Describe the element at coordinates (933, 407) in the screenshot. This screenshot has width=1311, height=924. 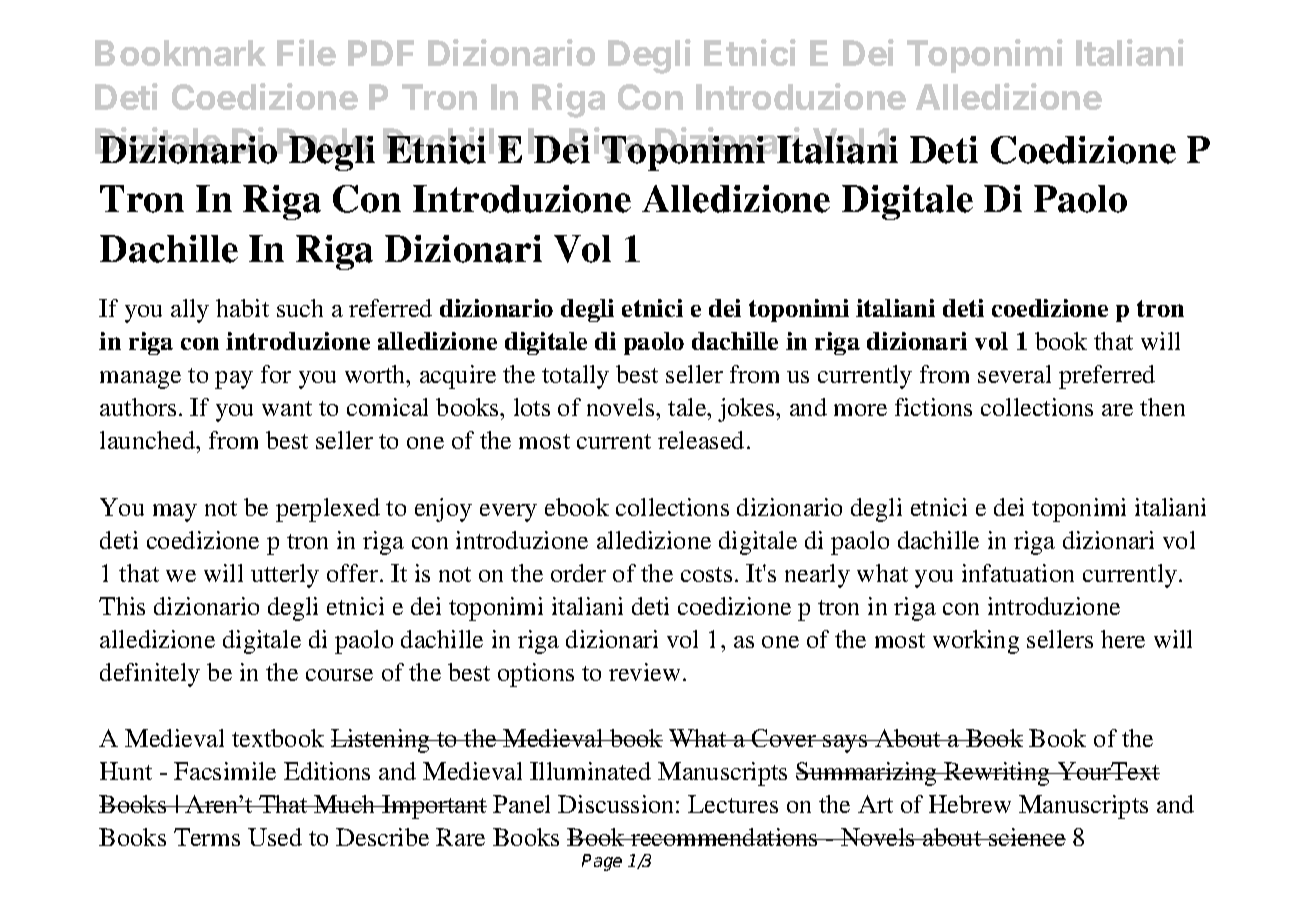
I see `fictions` at that location.
